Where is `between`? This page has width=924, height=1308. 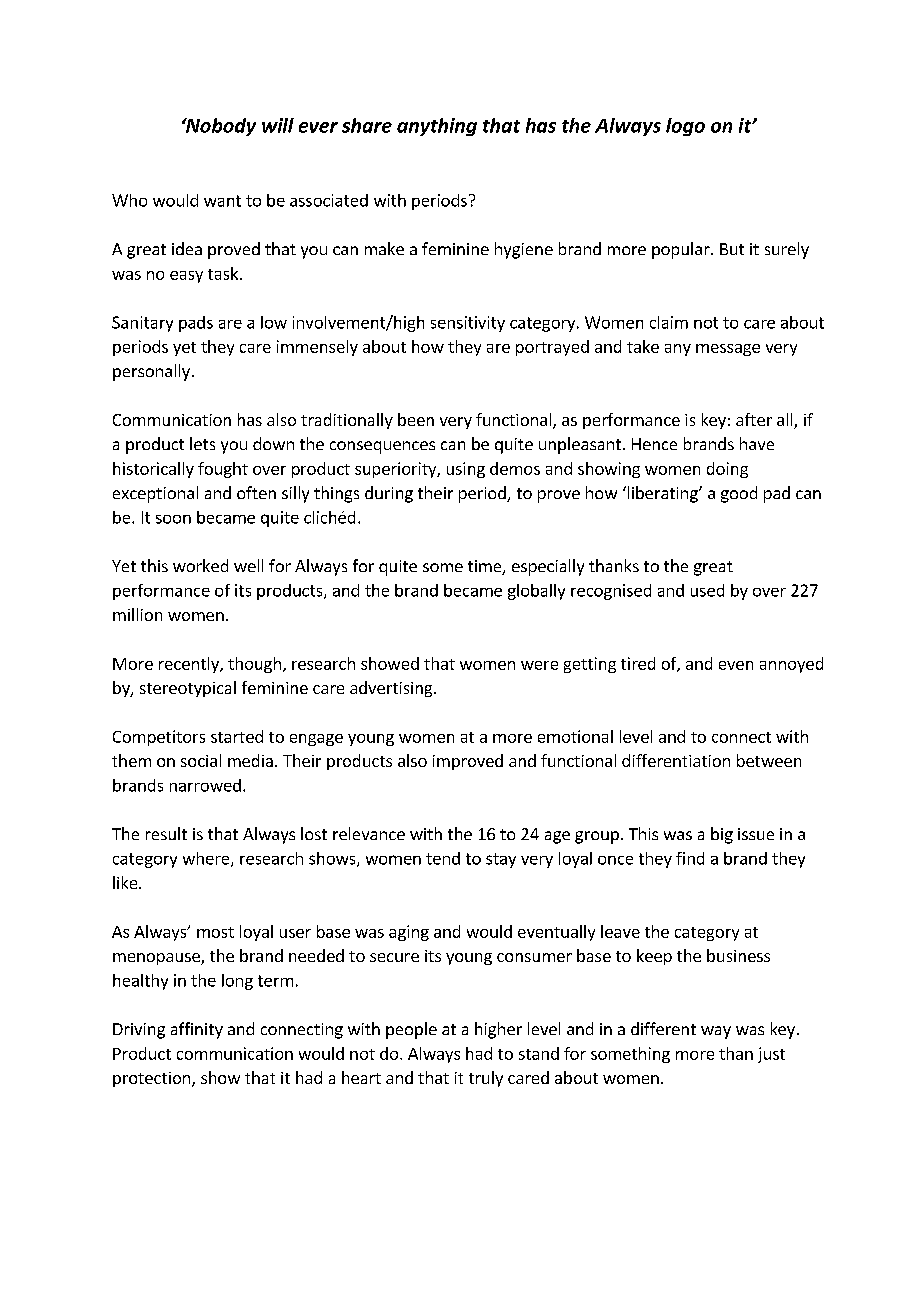 between is located at coordinates (769, 760).
